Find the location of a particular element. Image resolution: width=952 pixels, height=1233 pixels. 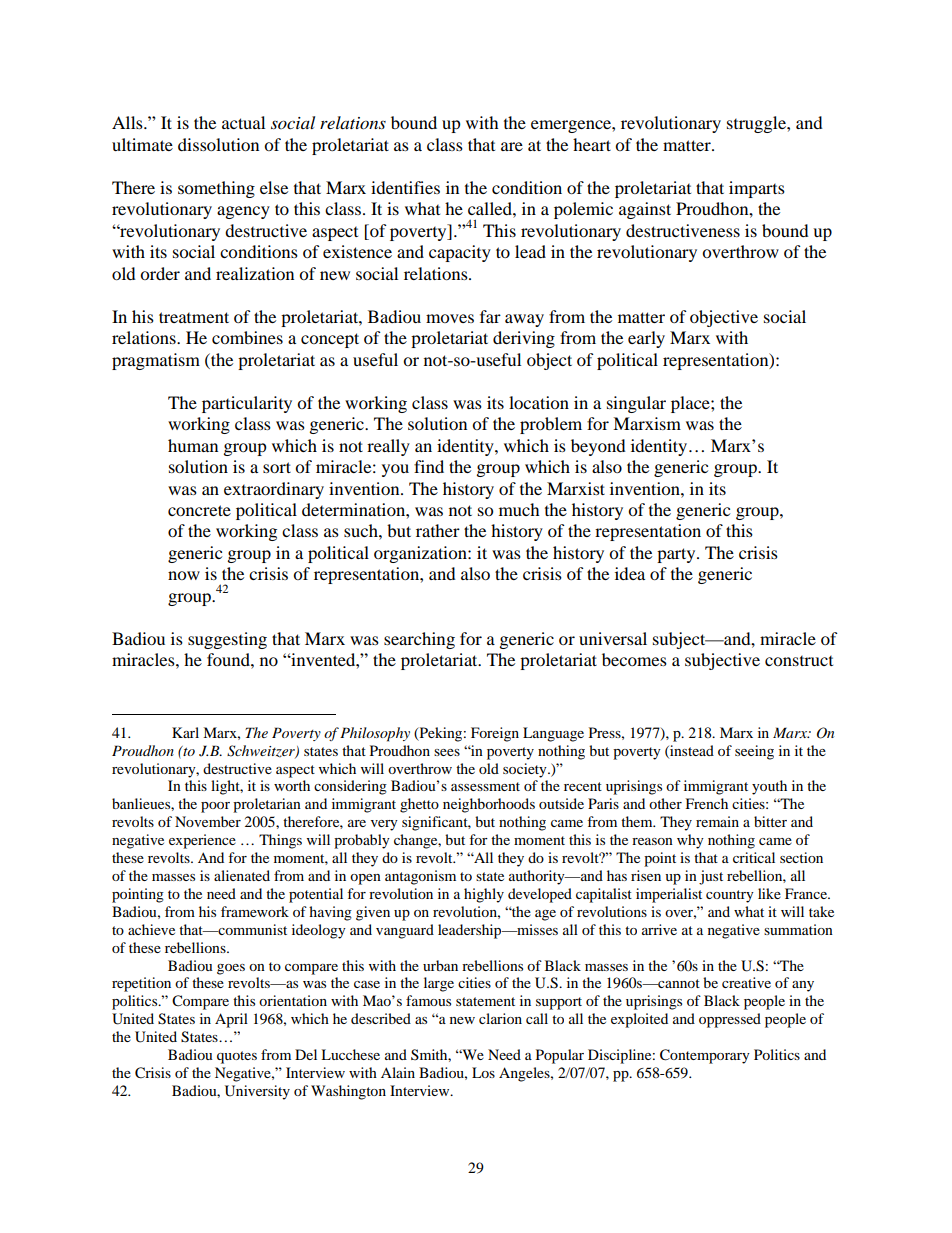

location is located at coordinates (539, 402).
